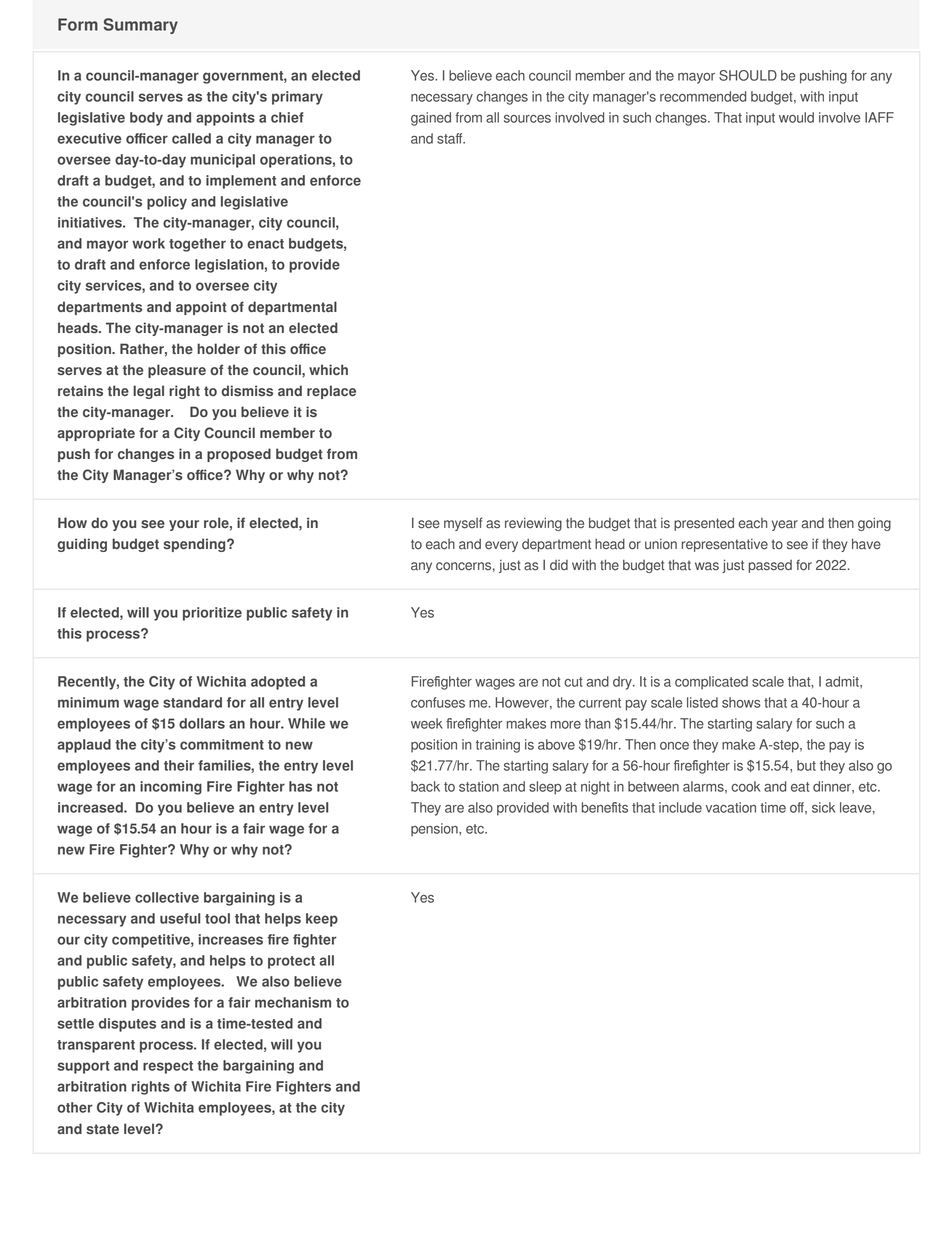 Image resolution: width=952 pixels, height=1233 pixels. Describe the element at coordinates (140, 26) in the page. I see `Summary` at that location.
